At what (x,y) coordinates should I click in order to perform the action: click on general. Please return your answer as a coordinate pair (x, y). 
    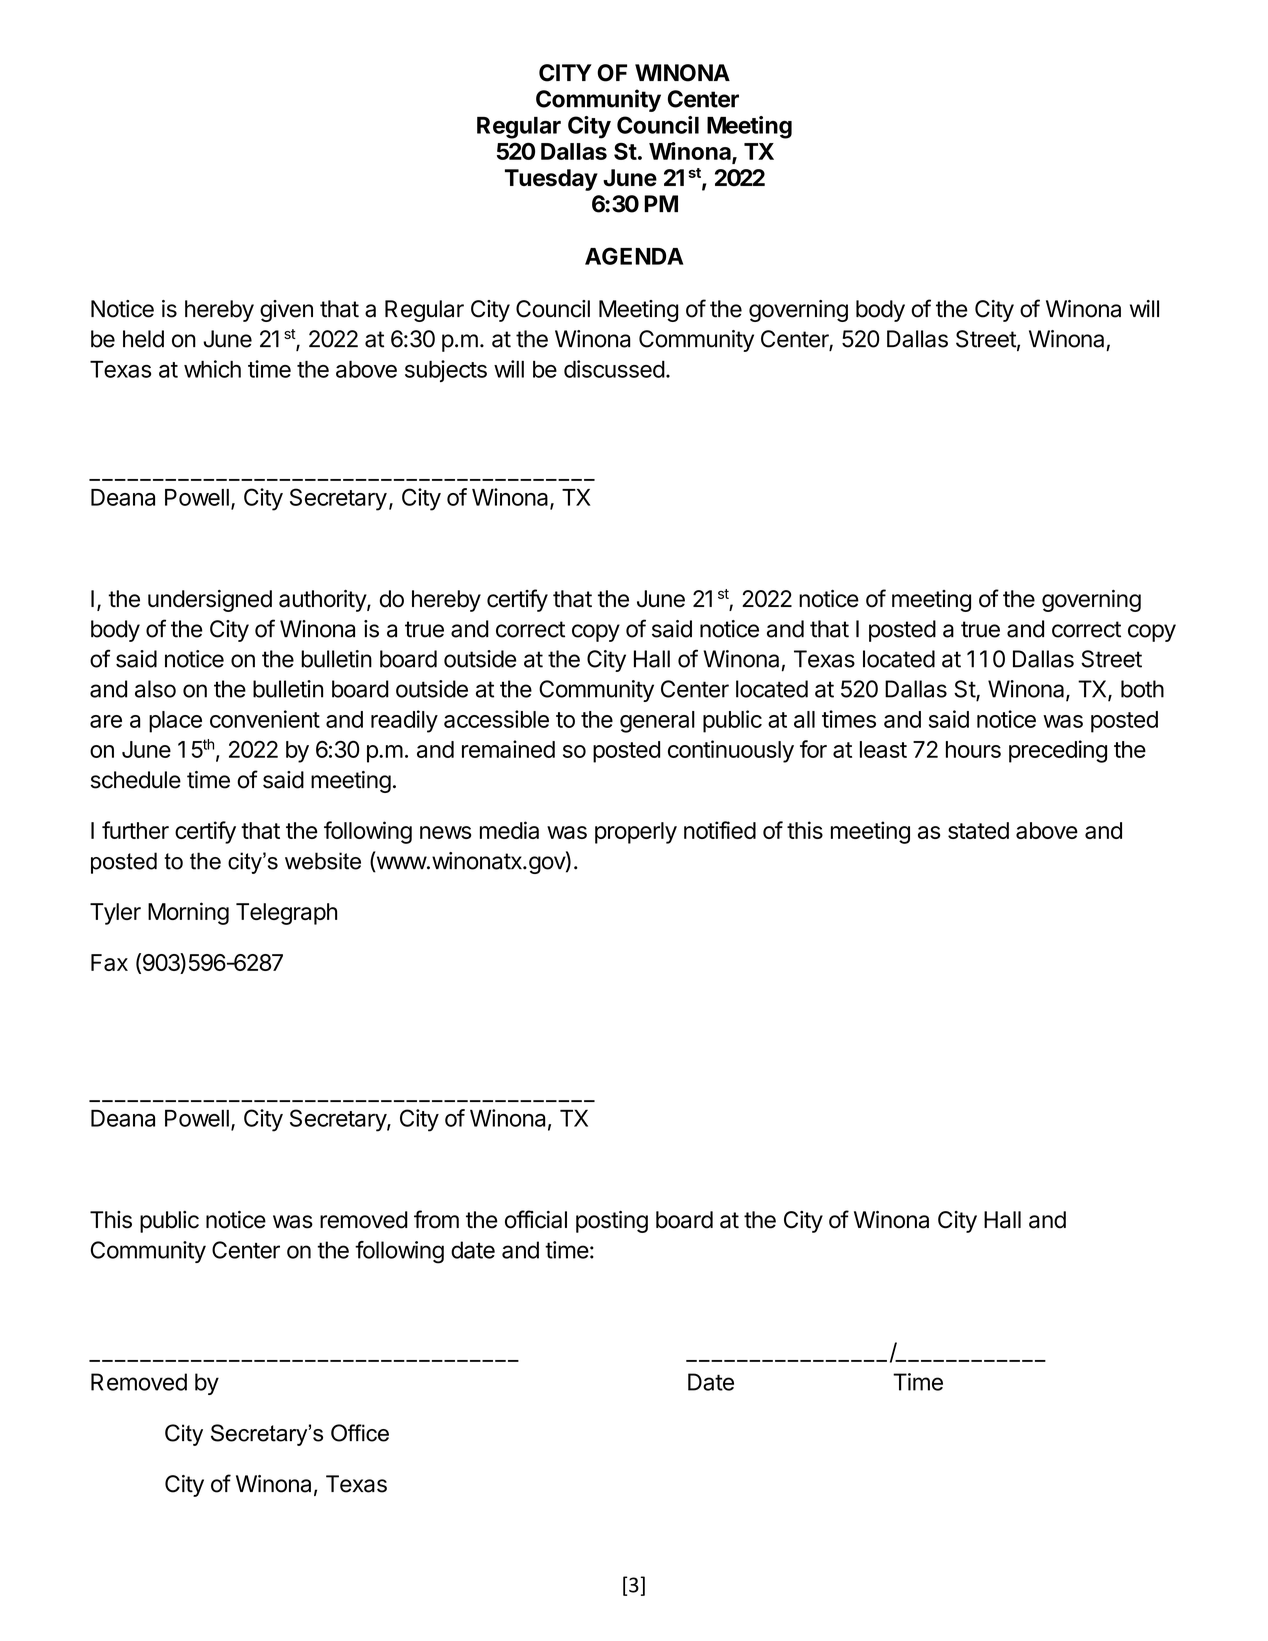
    Looking at the image, I should click on (657, 722).
